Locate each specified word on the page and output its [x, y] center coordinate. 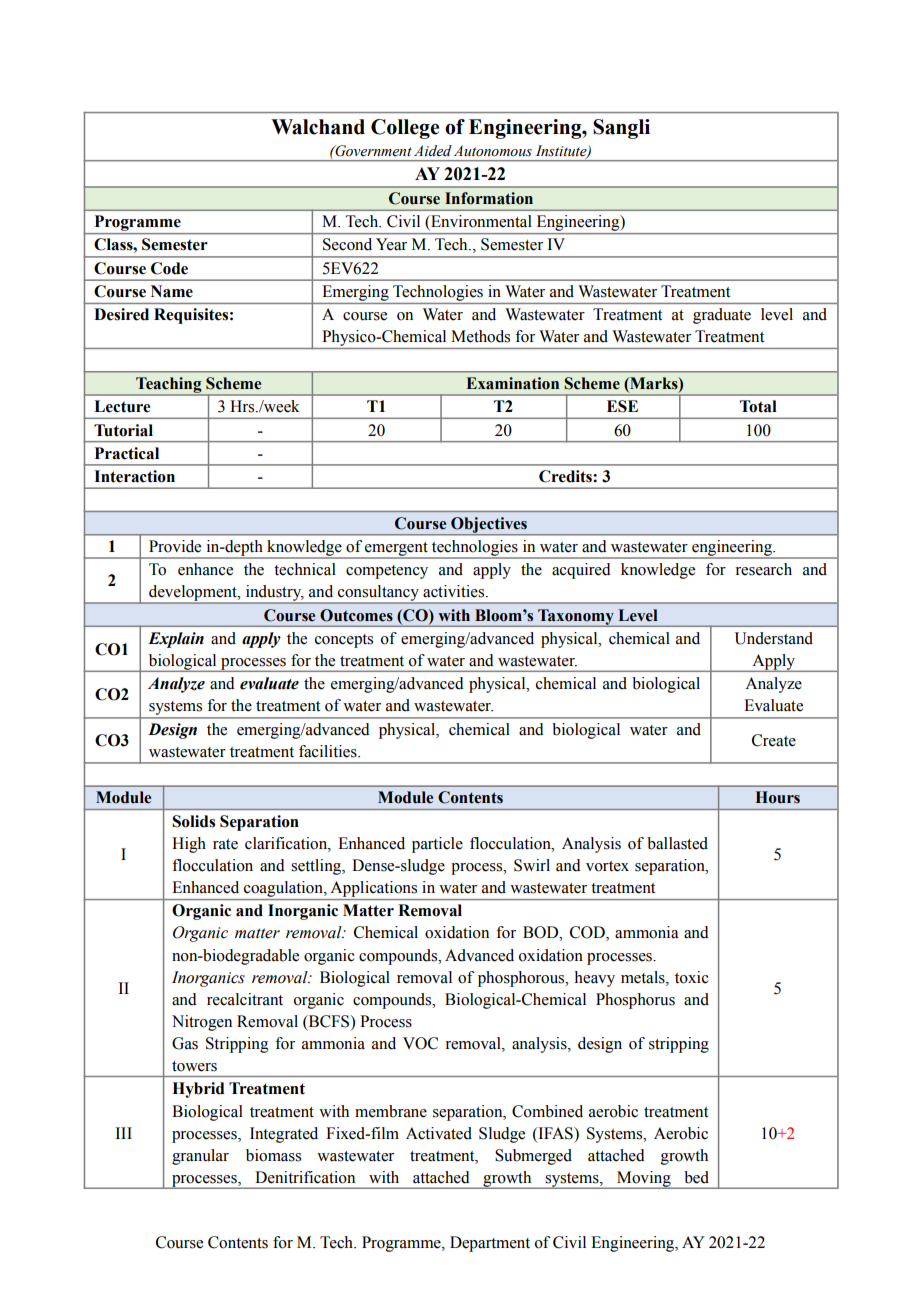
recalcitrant [245, 999]
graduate [722, 316]
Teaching [169, 386]
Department [490, 1244]
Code [169, 268]
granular [200, 1157]
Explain [176, 640]
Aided [433, 151]
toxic [692, 977]
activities [455, 591]
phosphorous [522, 979]
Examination [513, 383]
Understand [774, 638]
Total [758, 406]
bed [696, 1177]
